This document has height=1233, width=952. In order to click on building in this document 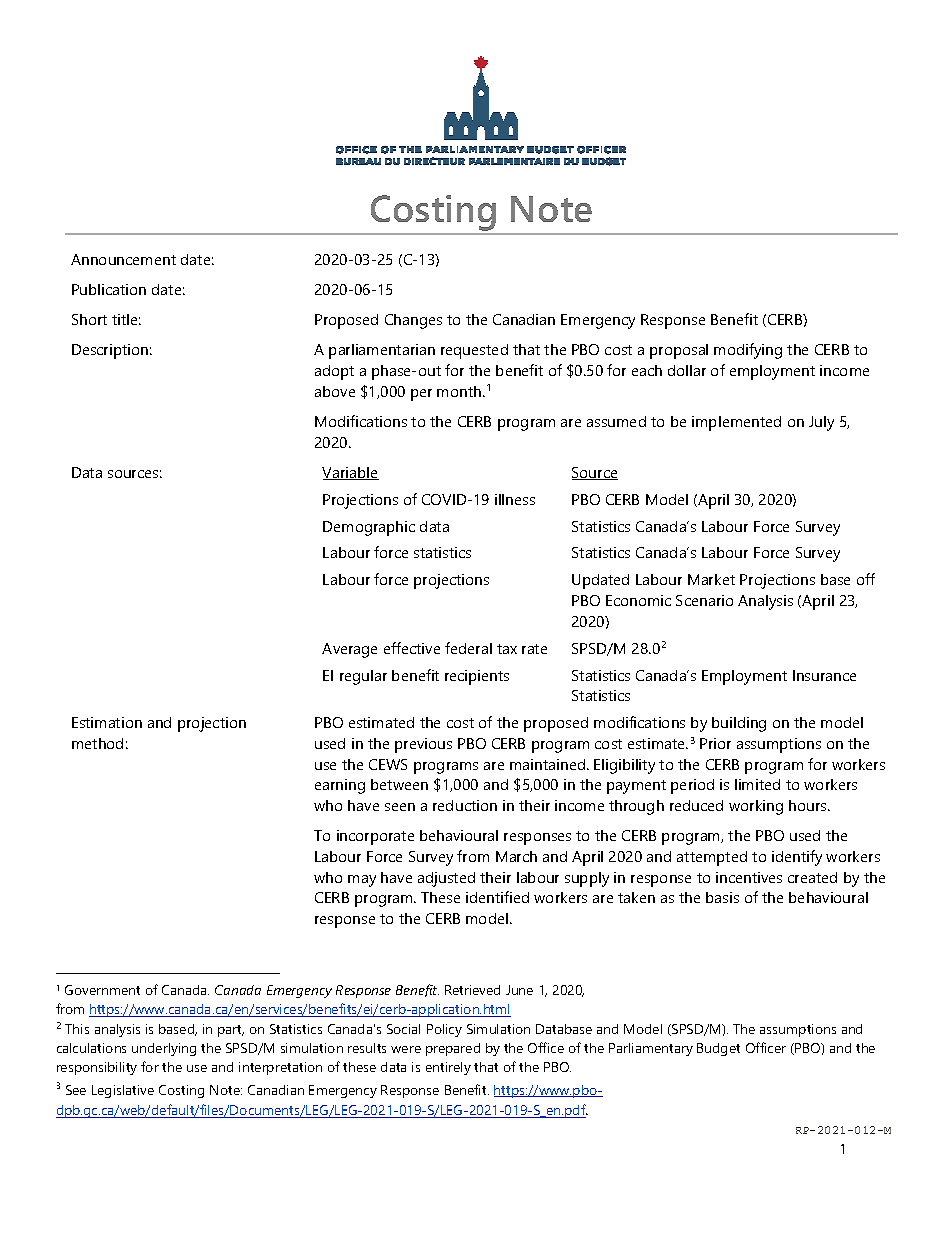, I will do `click(739, 724)`.
